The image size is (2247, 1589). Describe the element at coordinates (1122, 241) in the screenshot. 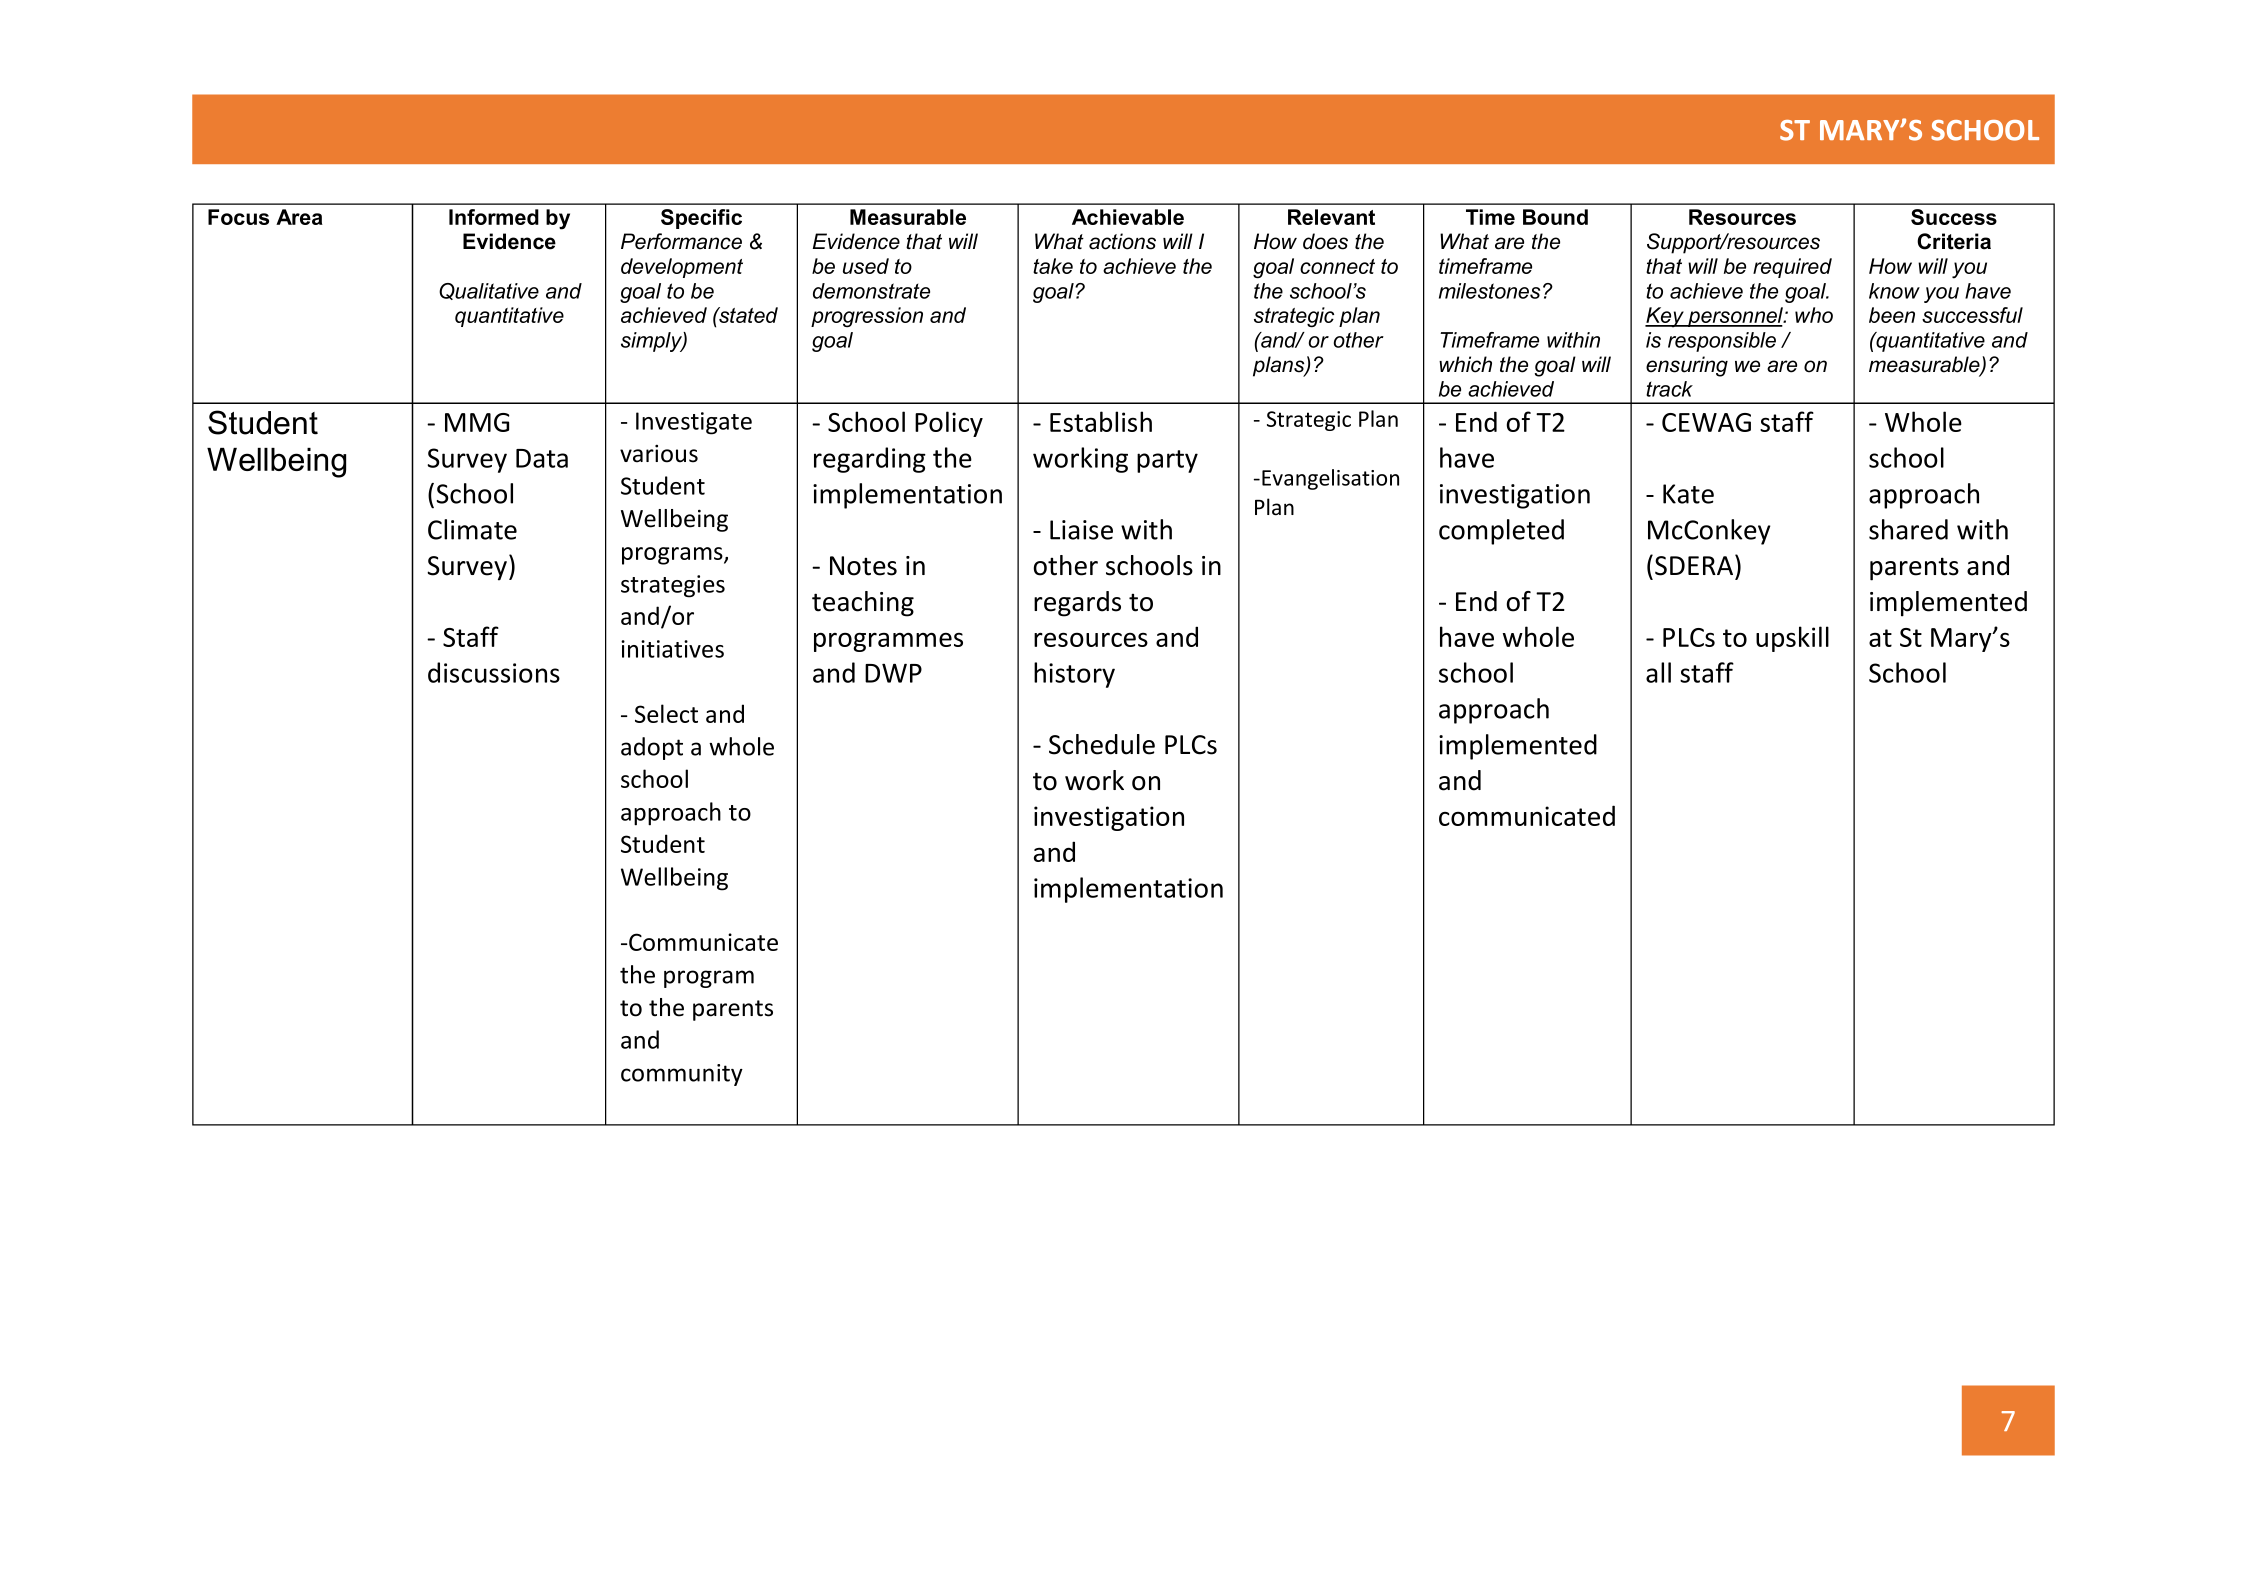

I see `actions` at that location.
